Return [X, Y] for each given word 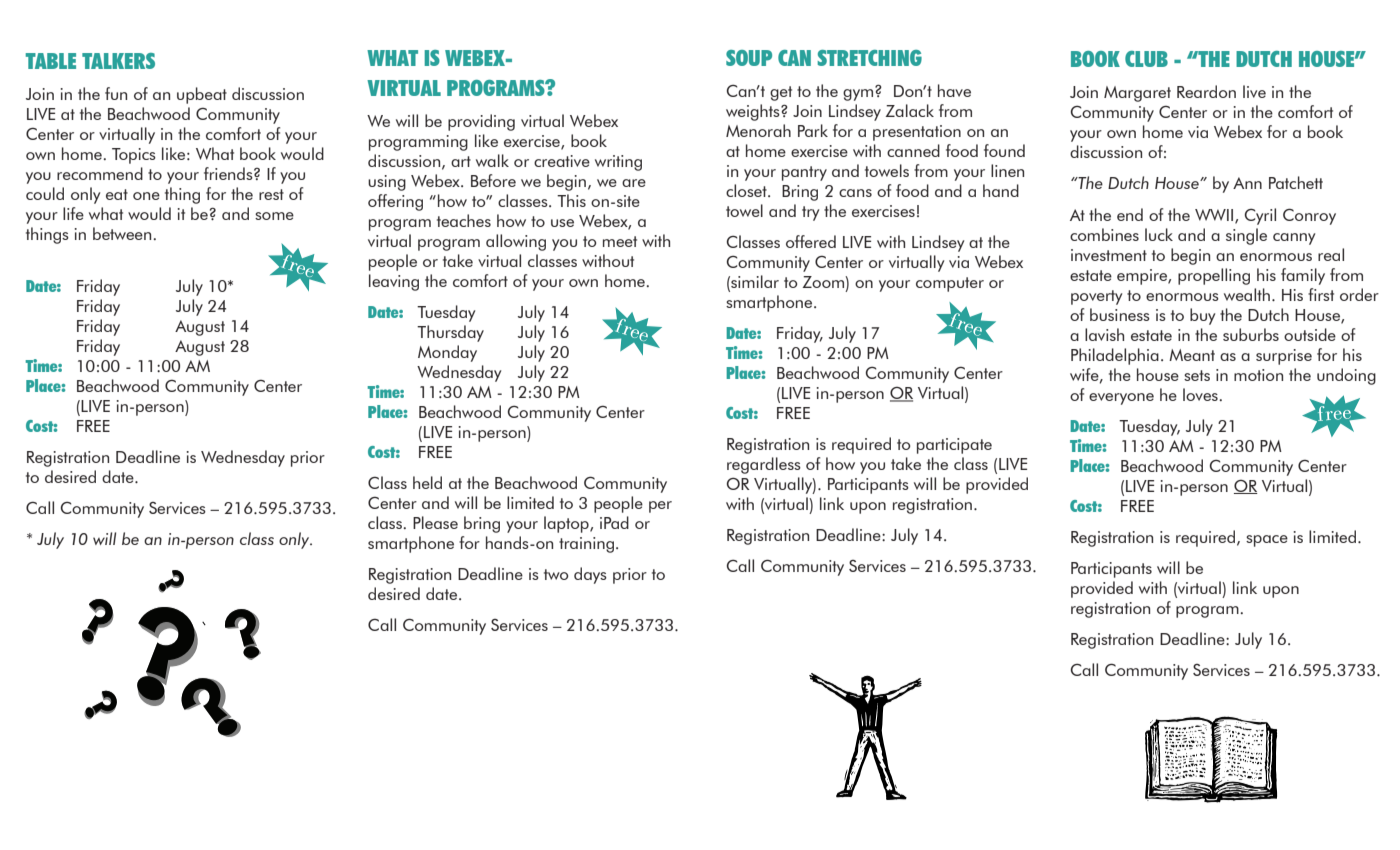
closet [747, 190]
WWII [1214, 215]
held [427, 482]
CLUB [1146, 59]
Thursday [450, 333]
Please [435, 522]
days [590, 575]
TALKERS [118, 61]
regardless [764, 465]
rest [271, 194]
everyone [1121, 399]
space [1267, 541]
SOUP [749, 58]
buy [1202, 316]
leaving [394, 282]
